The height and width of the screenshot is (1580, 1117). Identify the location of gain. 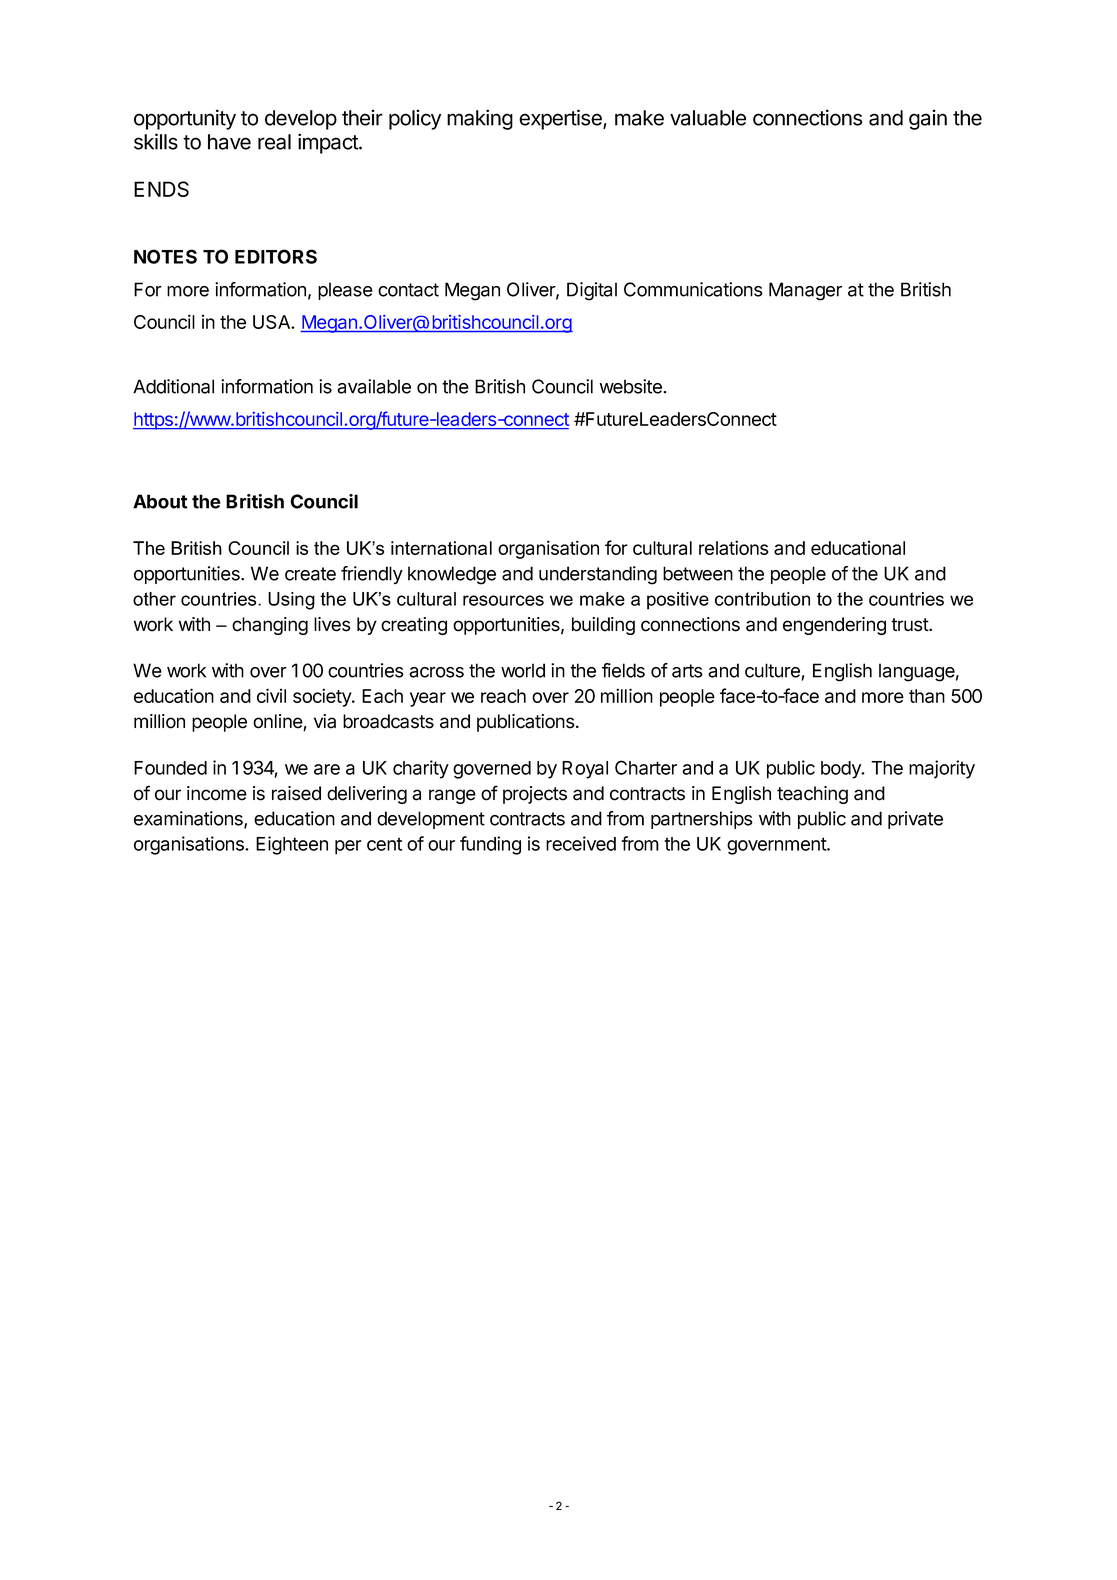
(928, 119).
